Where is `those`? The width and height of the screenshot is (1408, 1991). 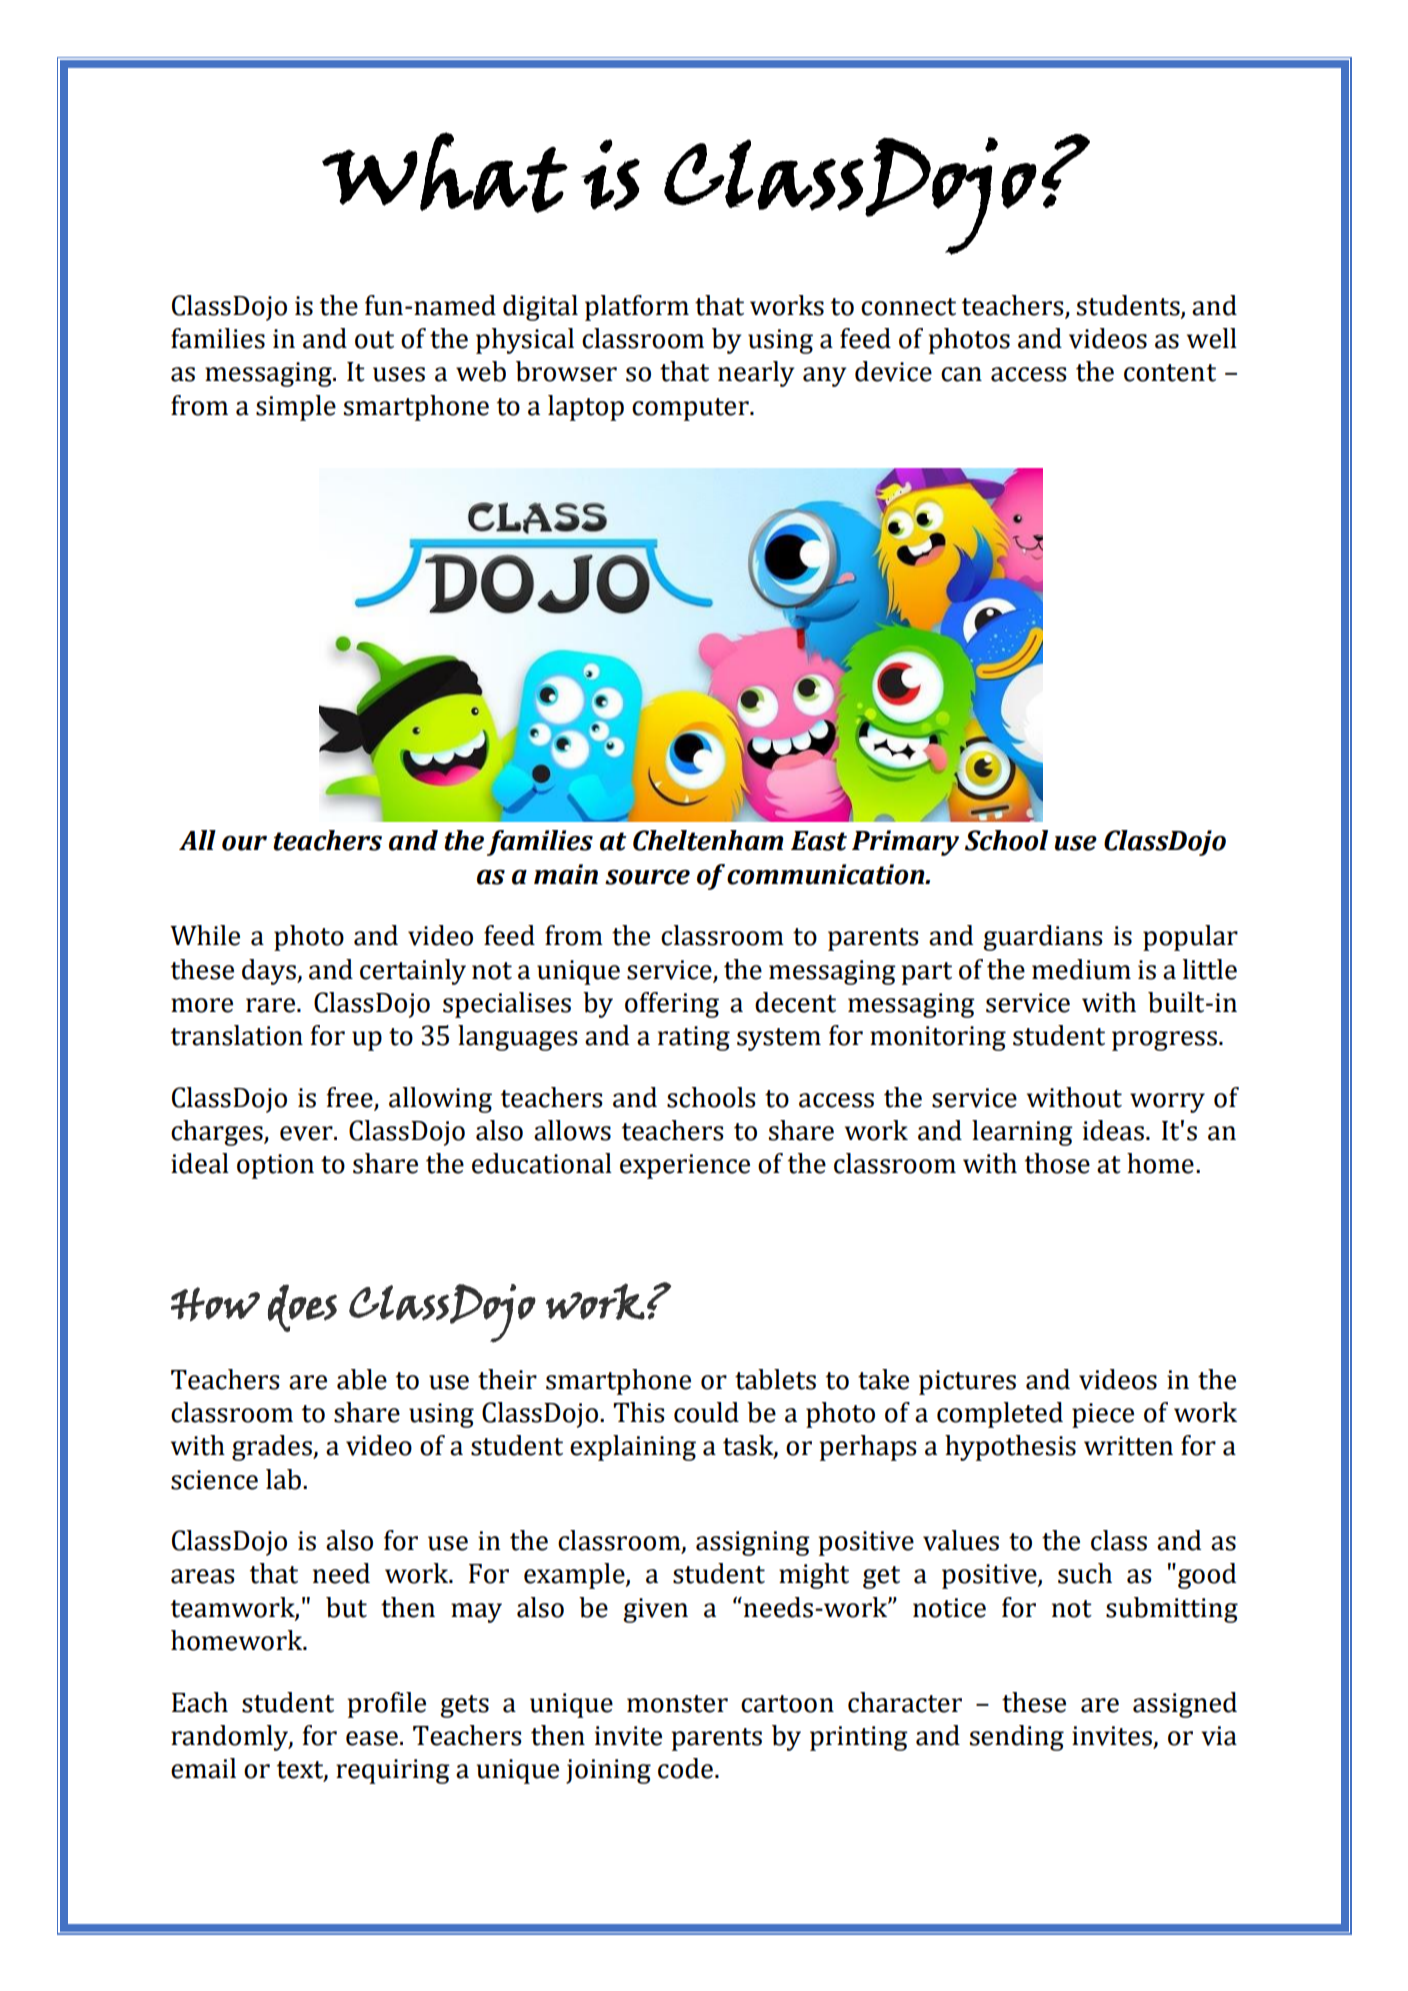
those is located at coordinates (1057, 1163).
